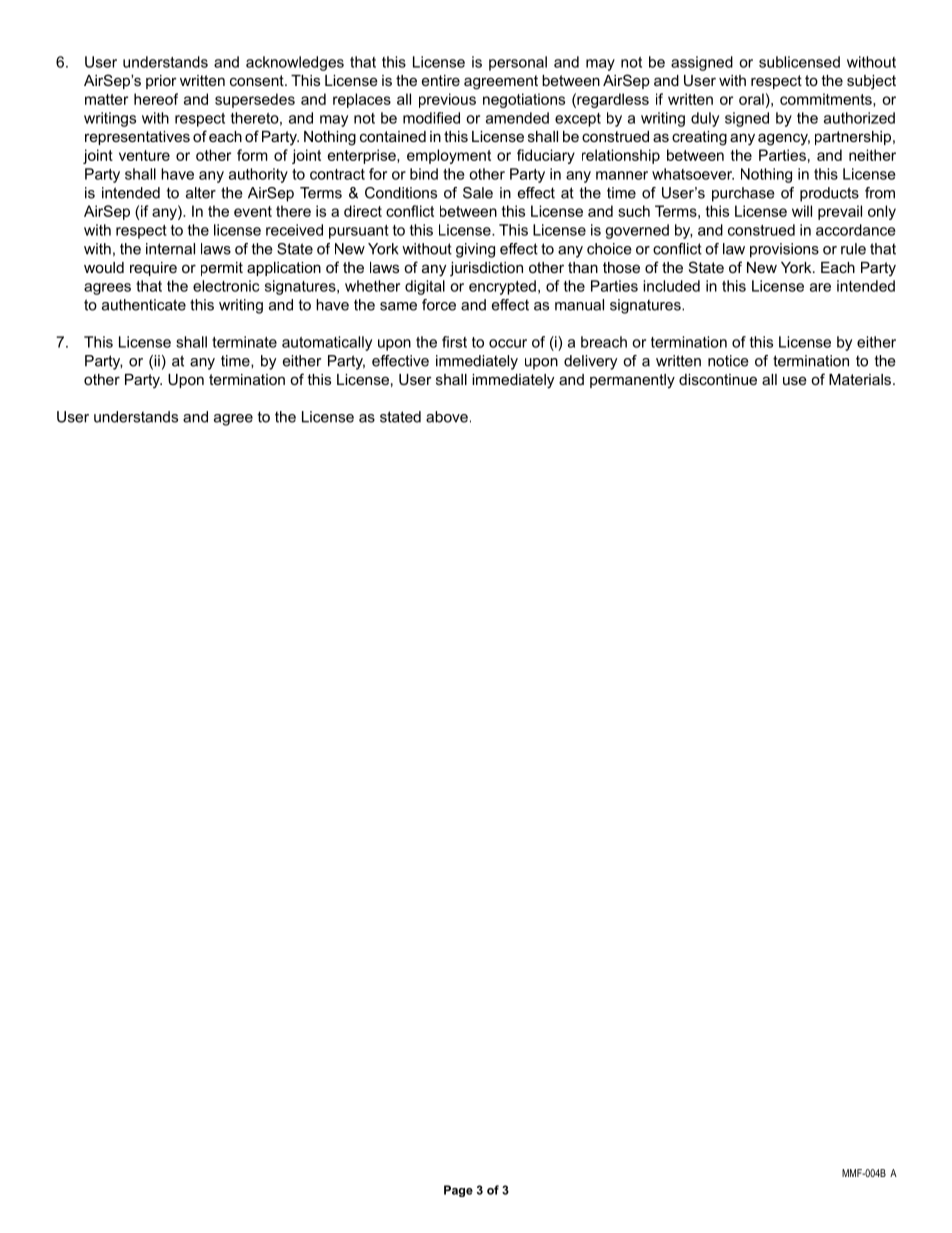 This screenshot has height=1233, width=952. I want to click on Page, so click(458, 1191).
